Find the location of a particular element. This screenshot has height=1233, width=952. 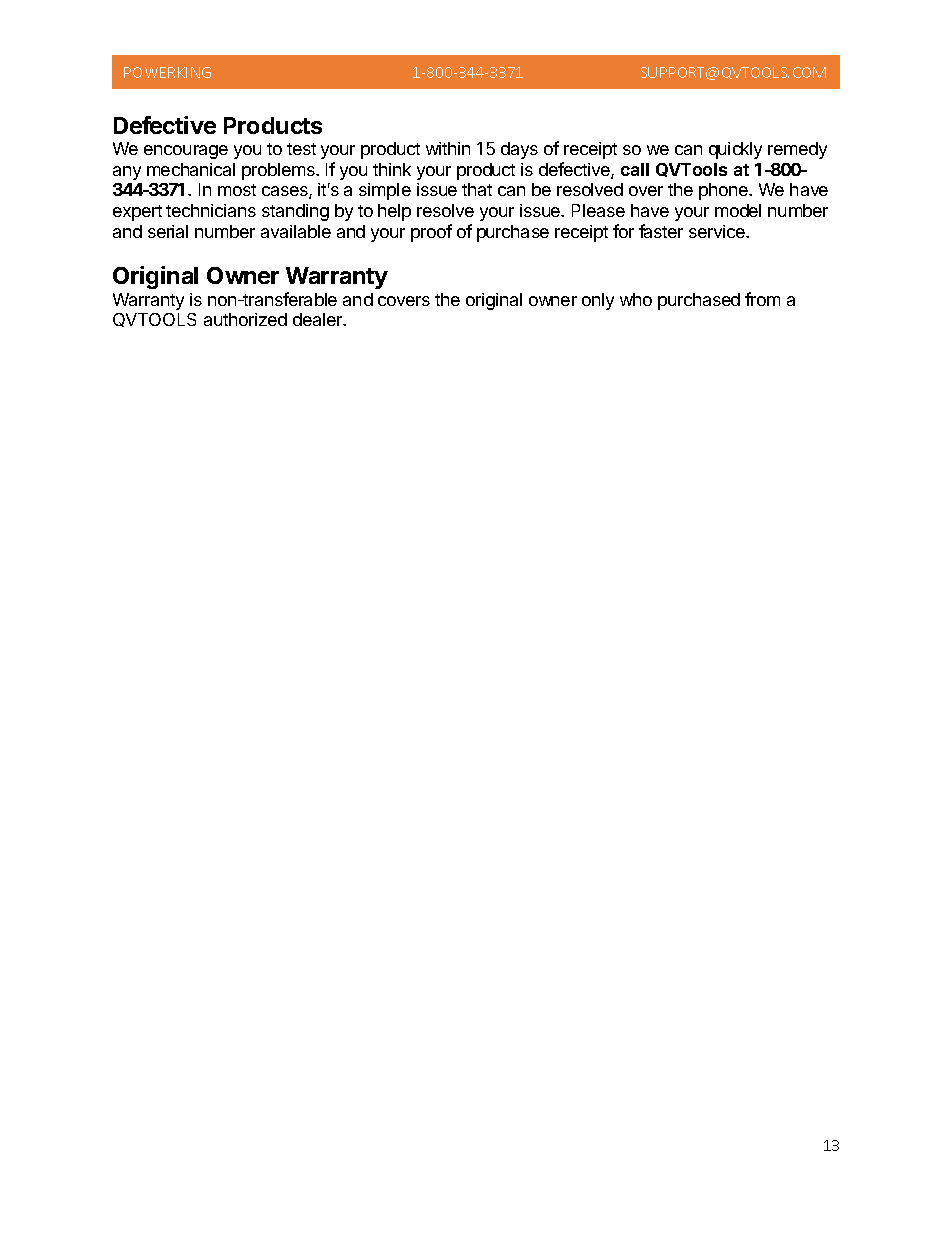

authorized is located at coordinates (245, 319).
